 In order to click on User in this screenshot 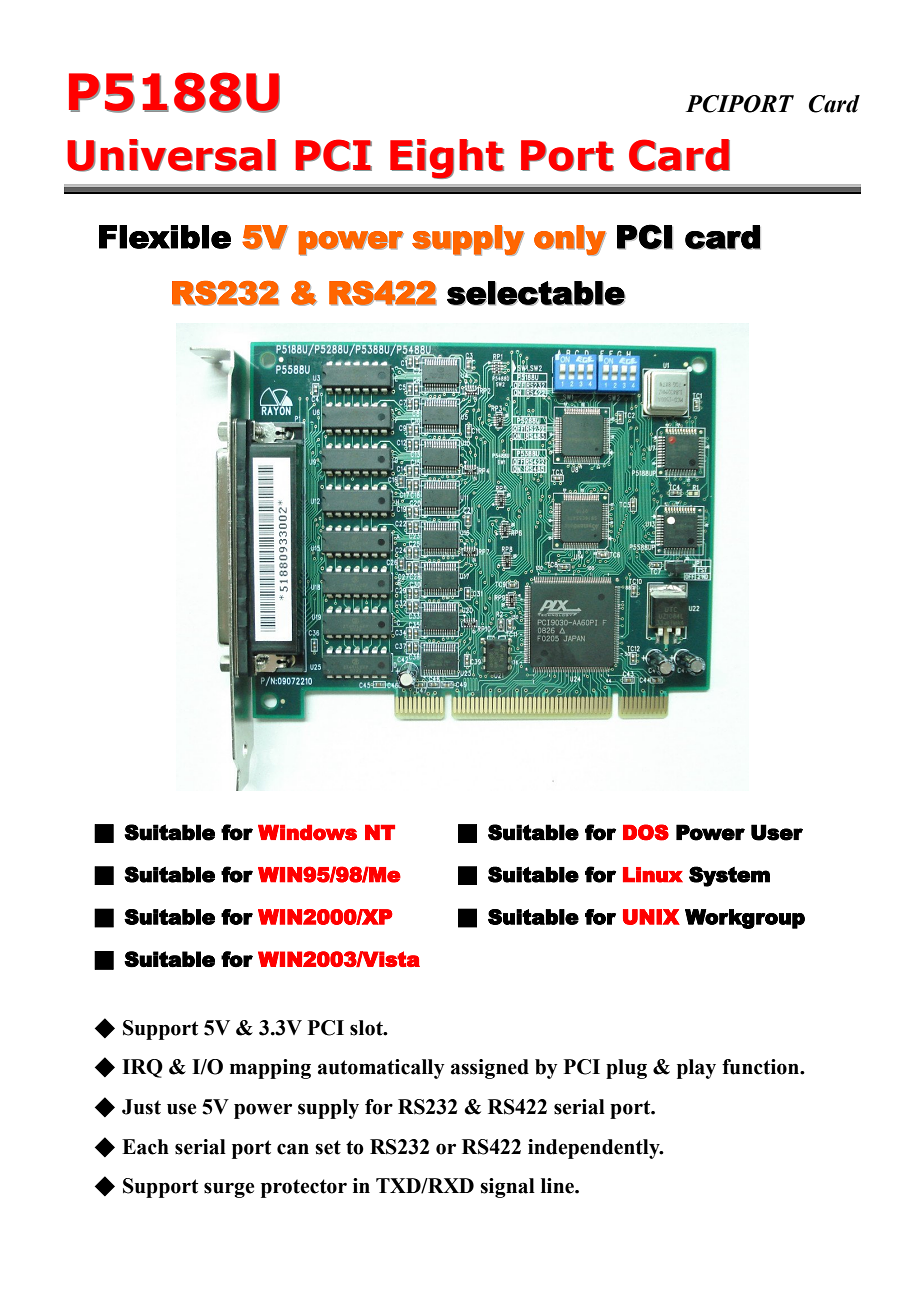, I will do `click(777, 832)`.
